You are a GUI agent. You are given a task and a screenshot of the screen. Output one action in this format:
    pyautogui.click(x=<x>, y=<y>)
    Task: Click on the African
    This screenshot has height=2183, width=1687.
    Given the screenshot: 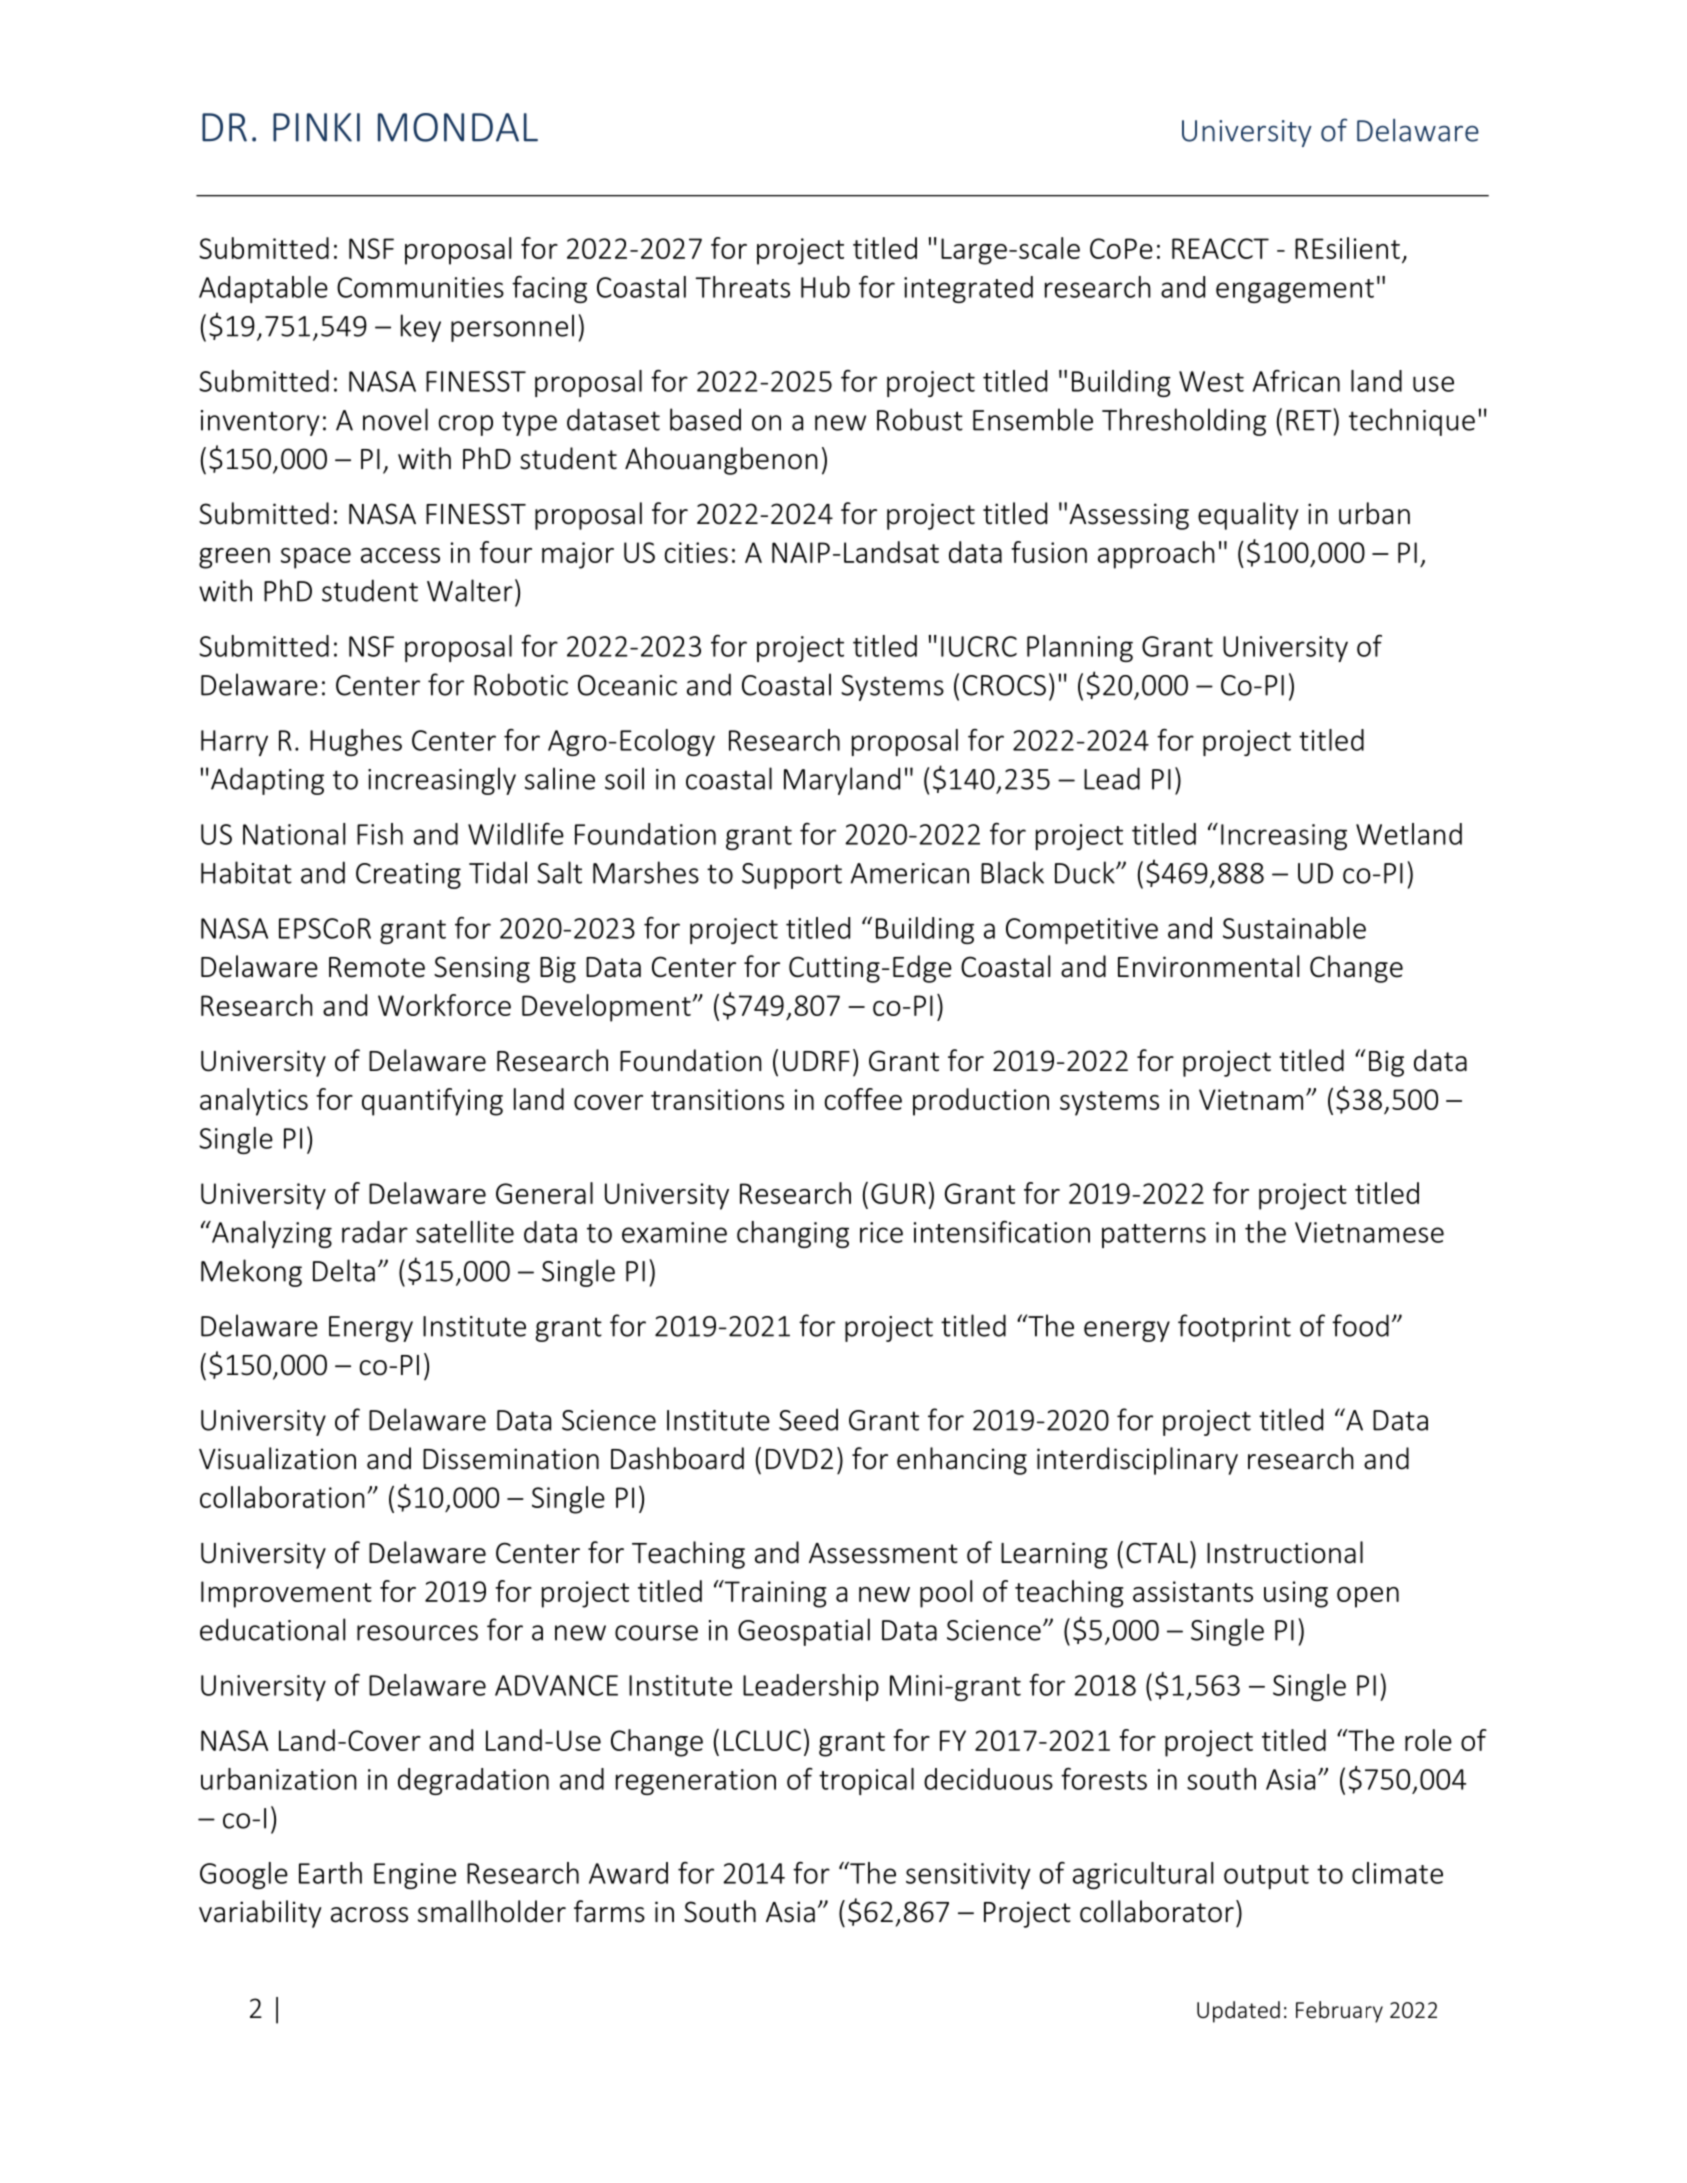 What is the action you would take?
    pyautogui.click(x=1296, y=381)
